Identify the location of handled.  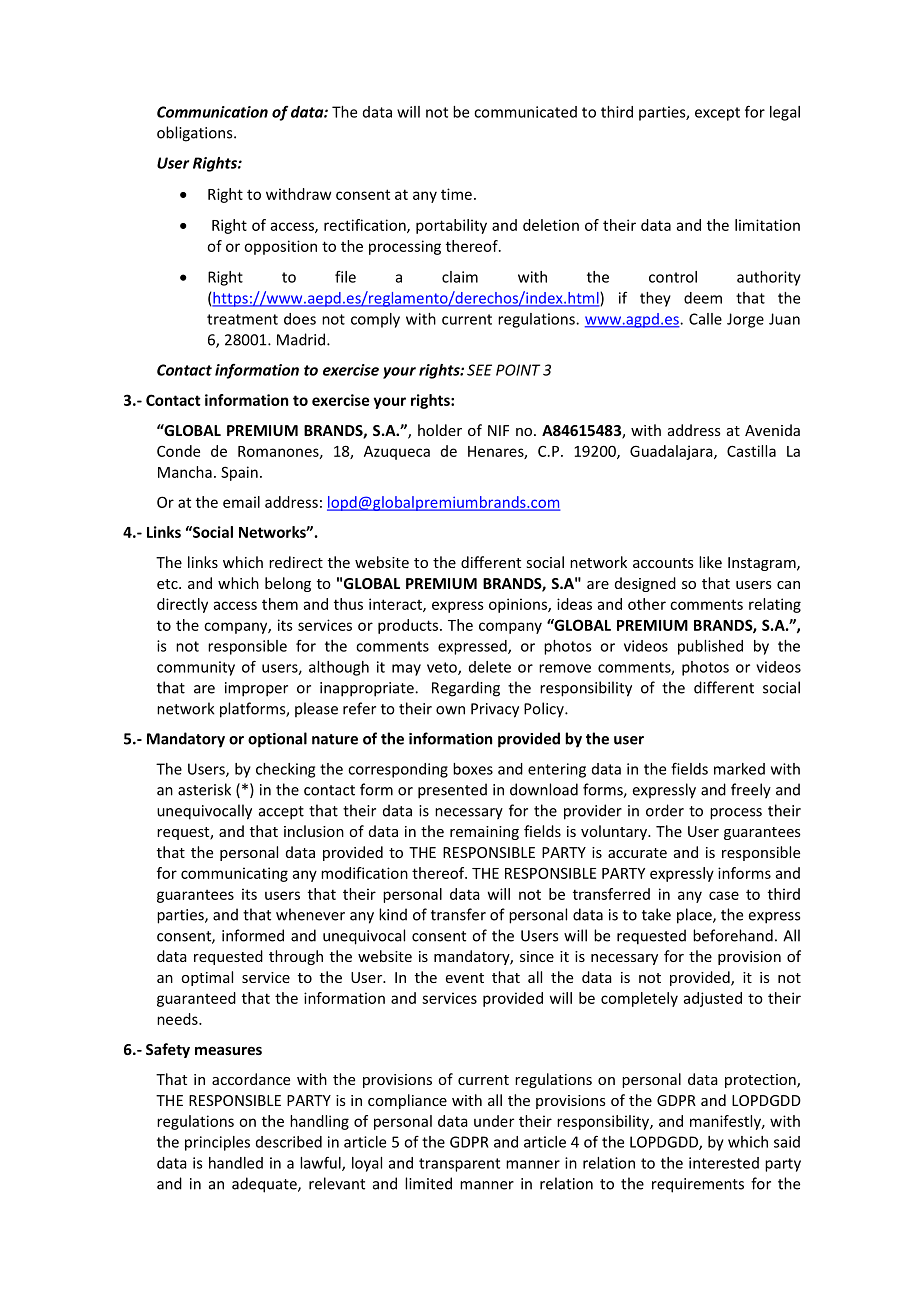
(236, 1163).
